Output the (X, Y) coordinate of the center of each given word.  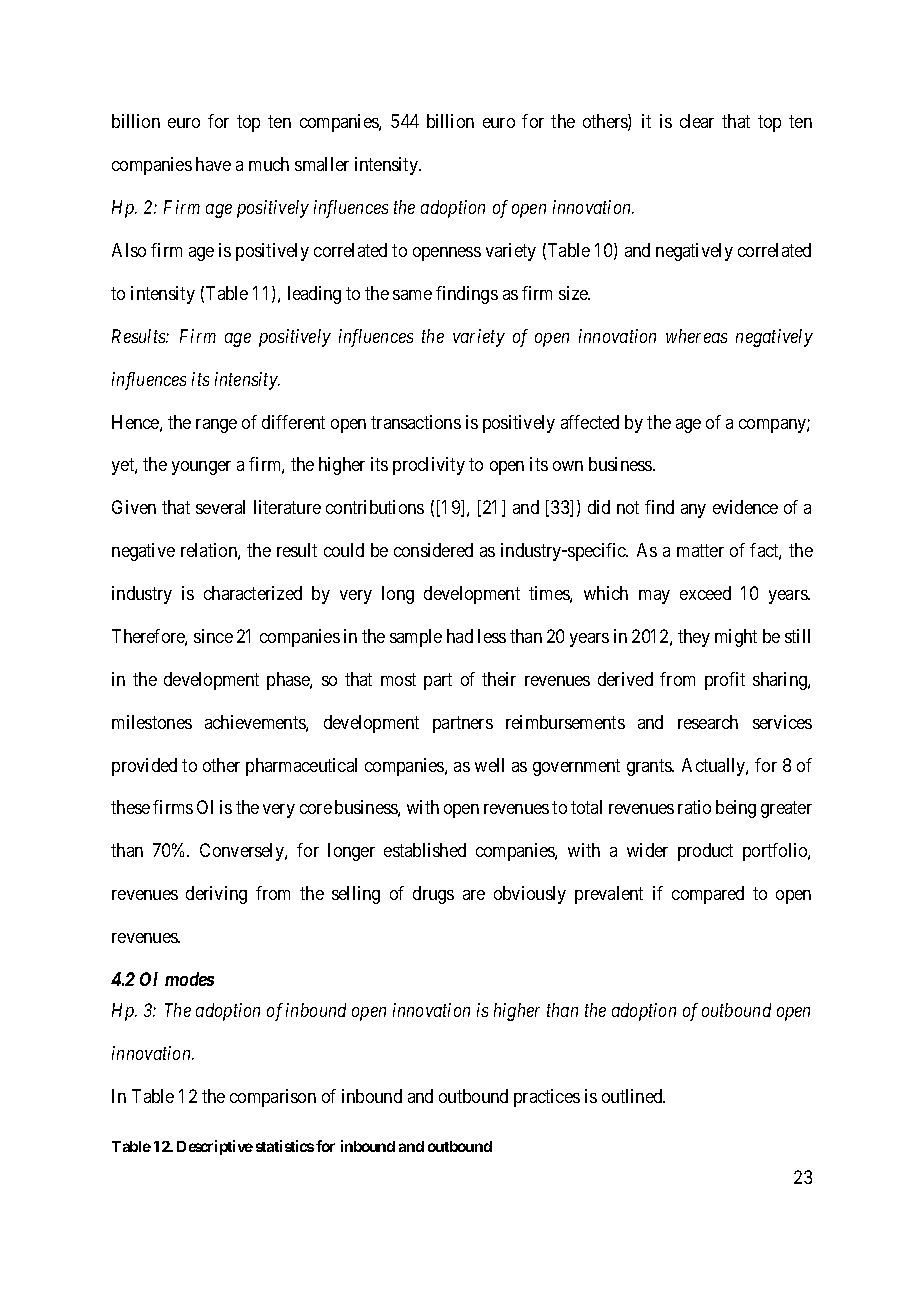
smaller (322, 164)
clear (697, 121)
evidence (745, 507)
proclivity (429, 466)
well (489, 765)
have (213, 164)
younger (201, 468)
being (736, 809)
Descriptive (215, 1147)
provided (144, 767)
